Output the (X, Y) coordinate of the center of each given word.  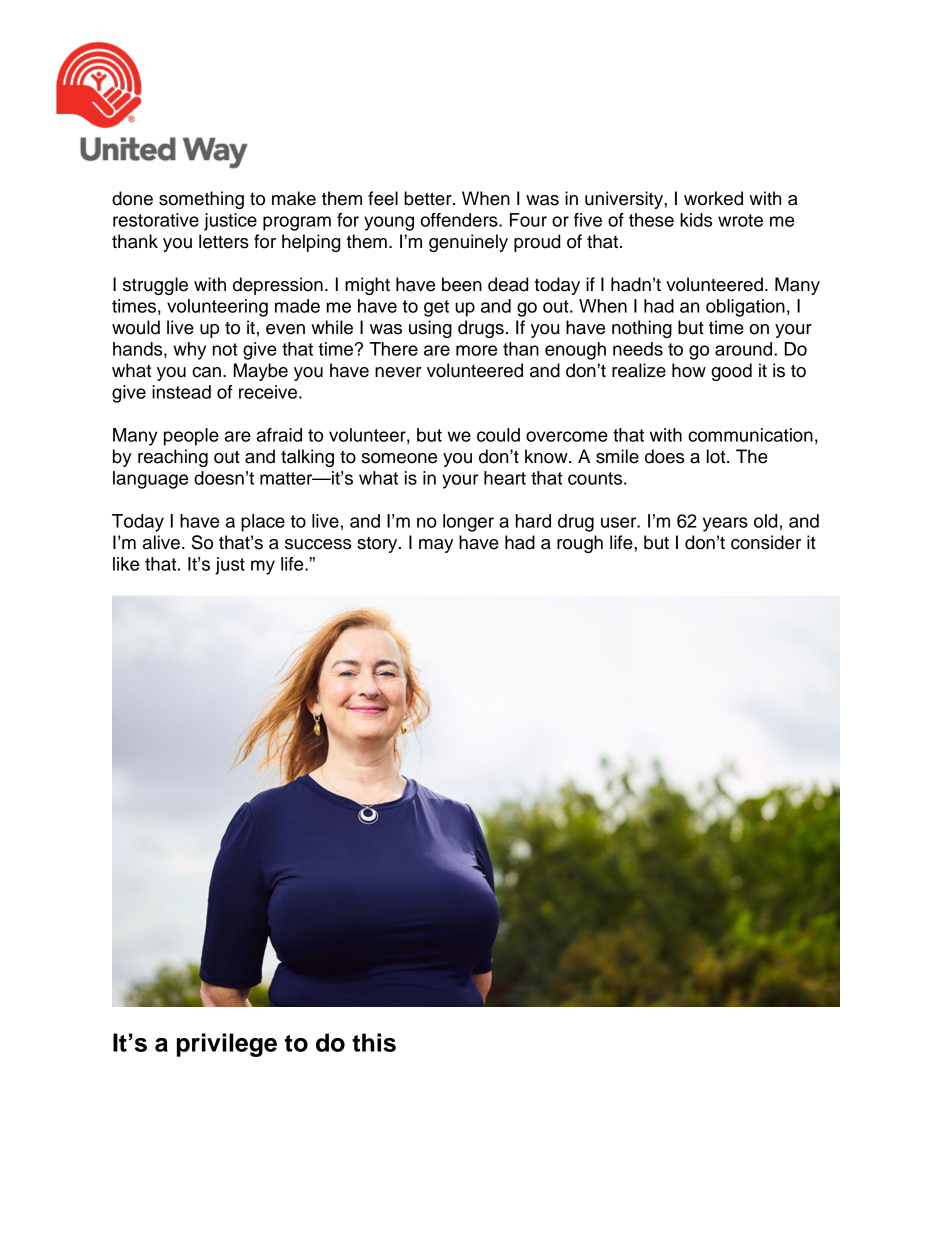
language (150, 480)
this (374, 1042)
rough (580, 544)
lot (717, 456)
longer (468, 523)
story (378, 545)
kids (696, 220)
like (126, 564)
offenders (460, 220)
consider (766, 542)
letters (224, 241)
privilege (227, 1045)
